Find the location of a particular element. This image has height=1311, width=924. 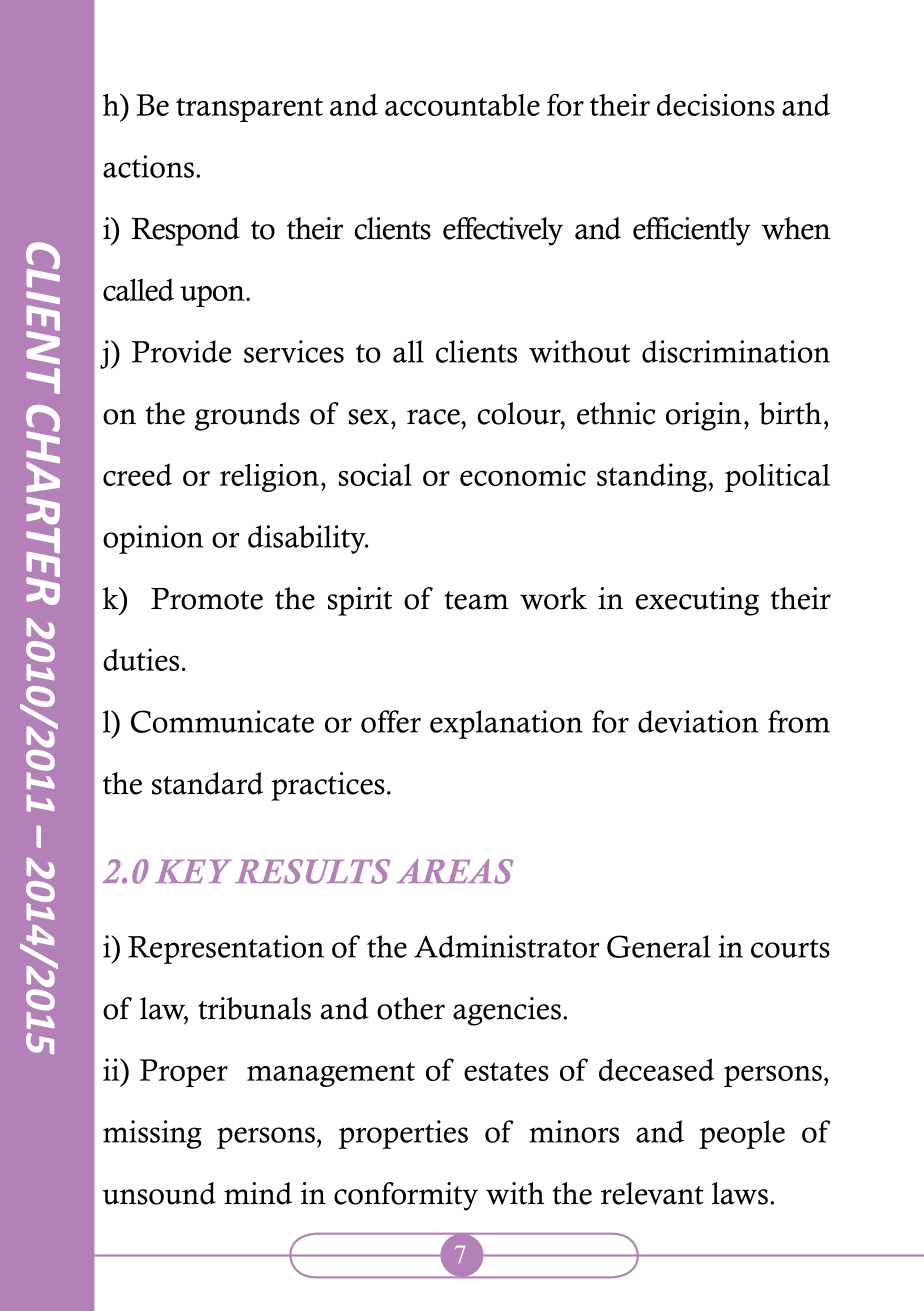

deviation is located at coordinates (698, 721).
